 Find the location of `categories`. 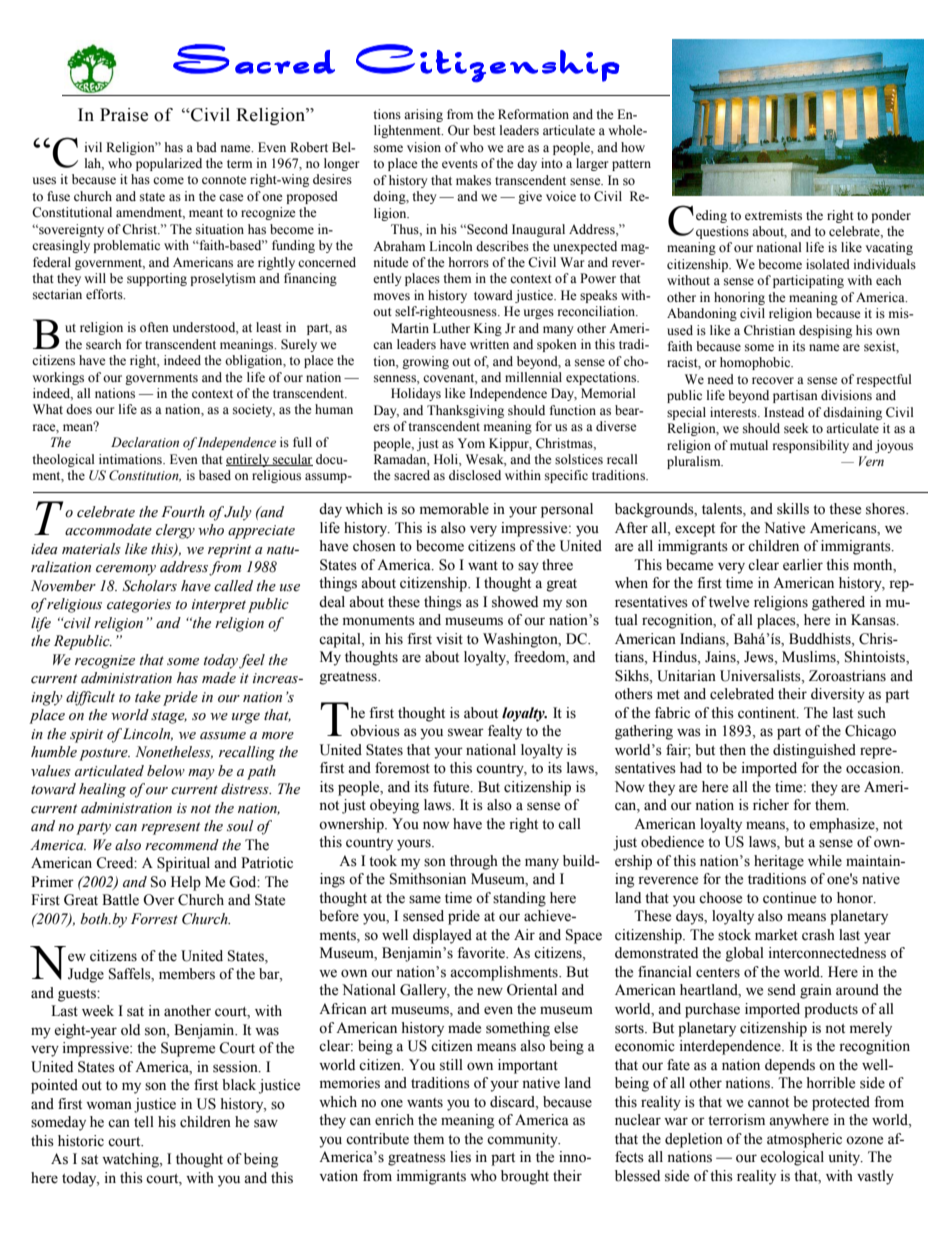

categories is located at coordinates (139, 606).
